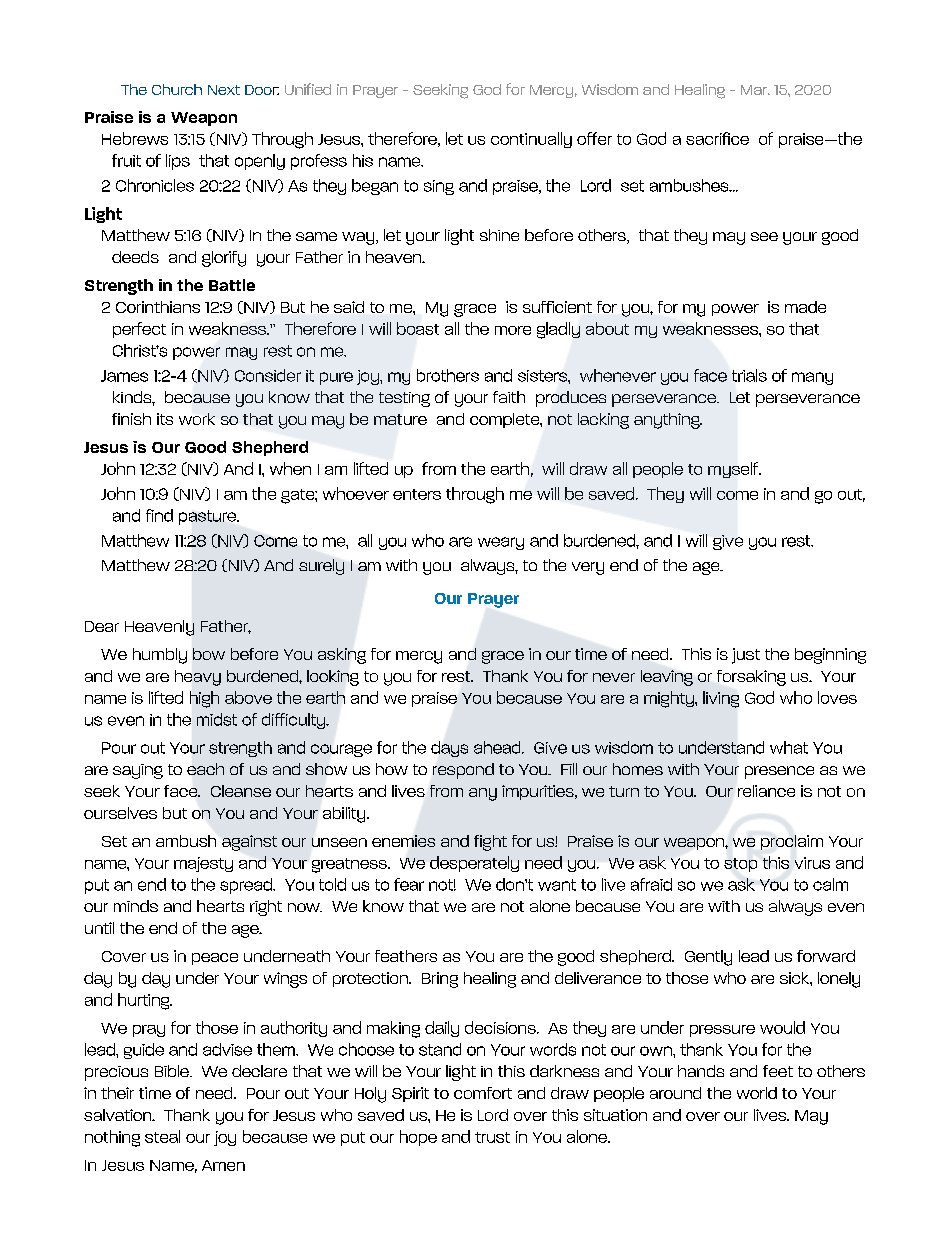 Image resolution: width=952 pixels, height=1233 pixels. I want to click on bow, so click(209, 654).
